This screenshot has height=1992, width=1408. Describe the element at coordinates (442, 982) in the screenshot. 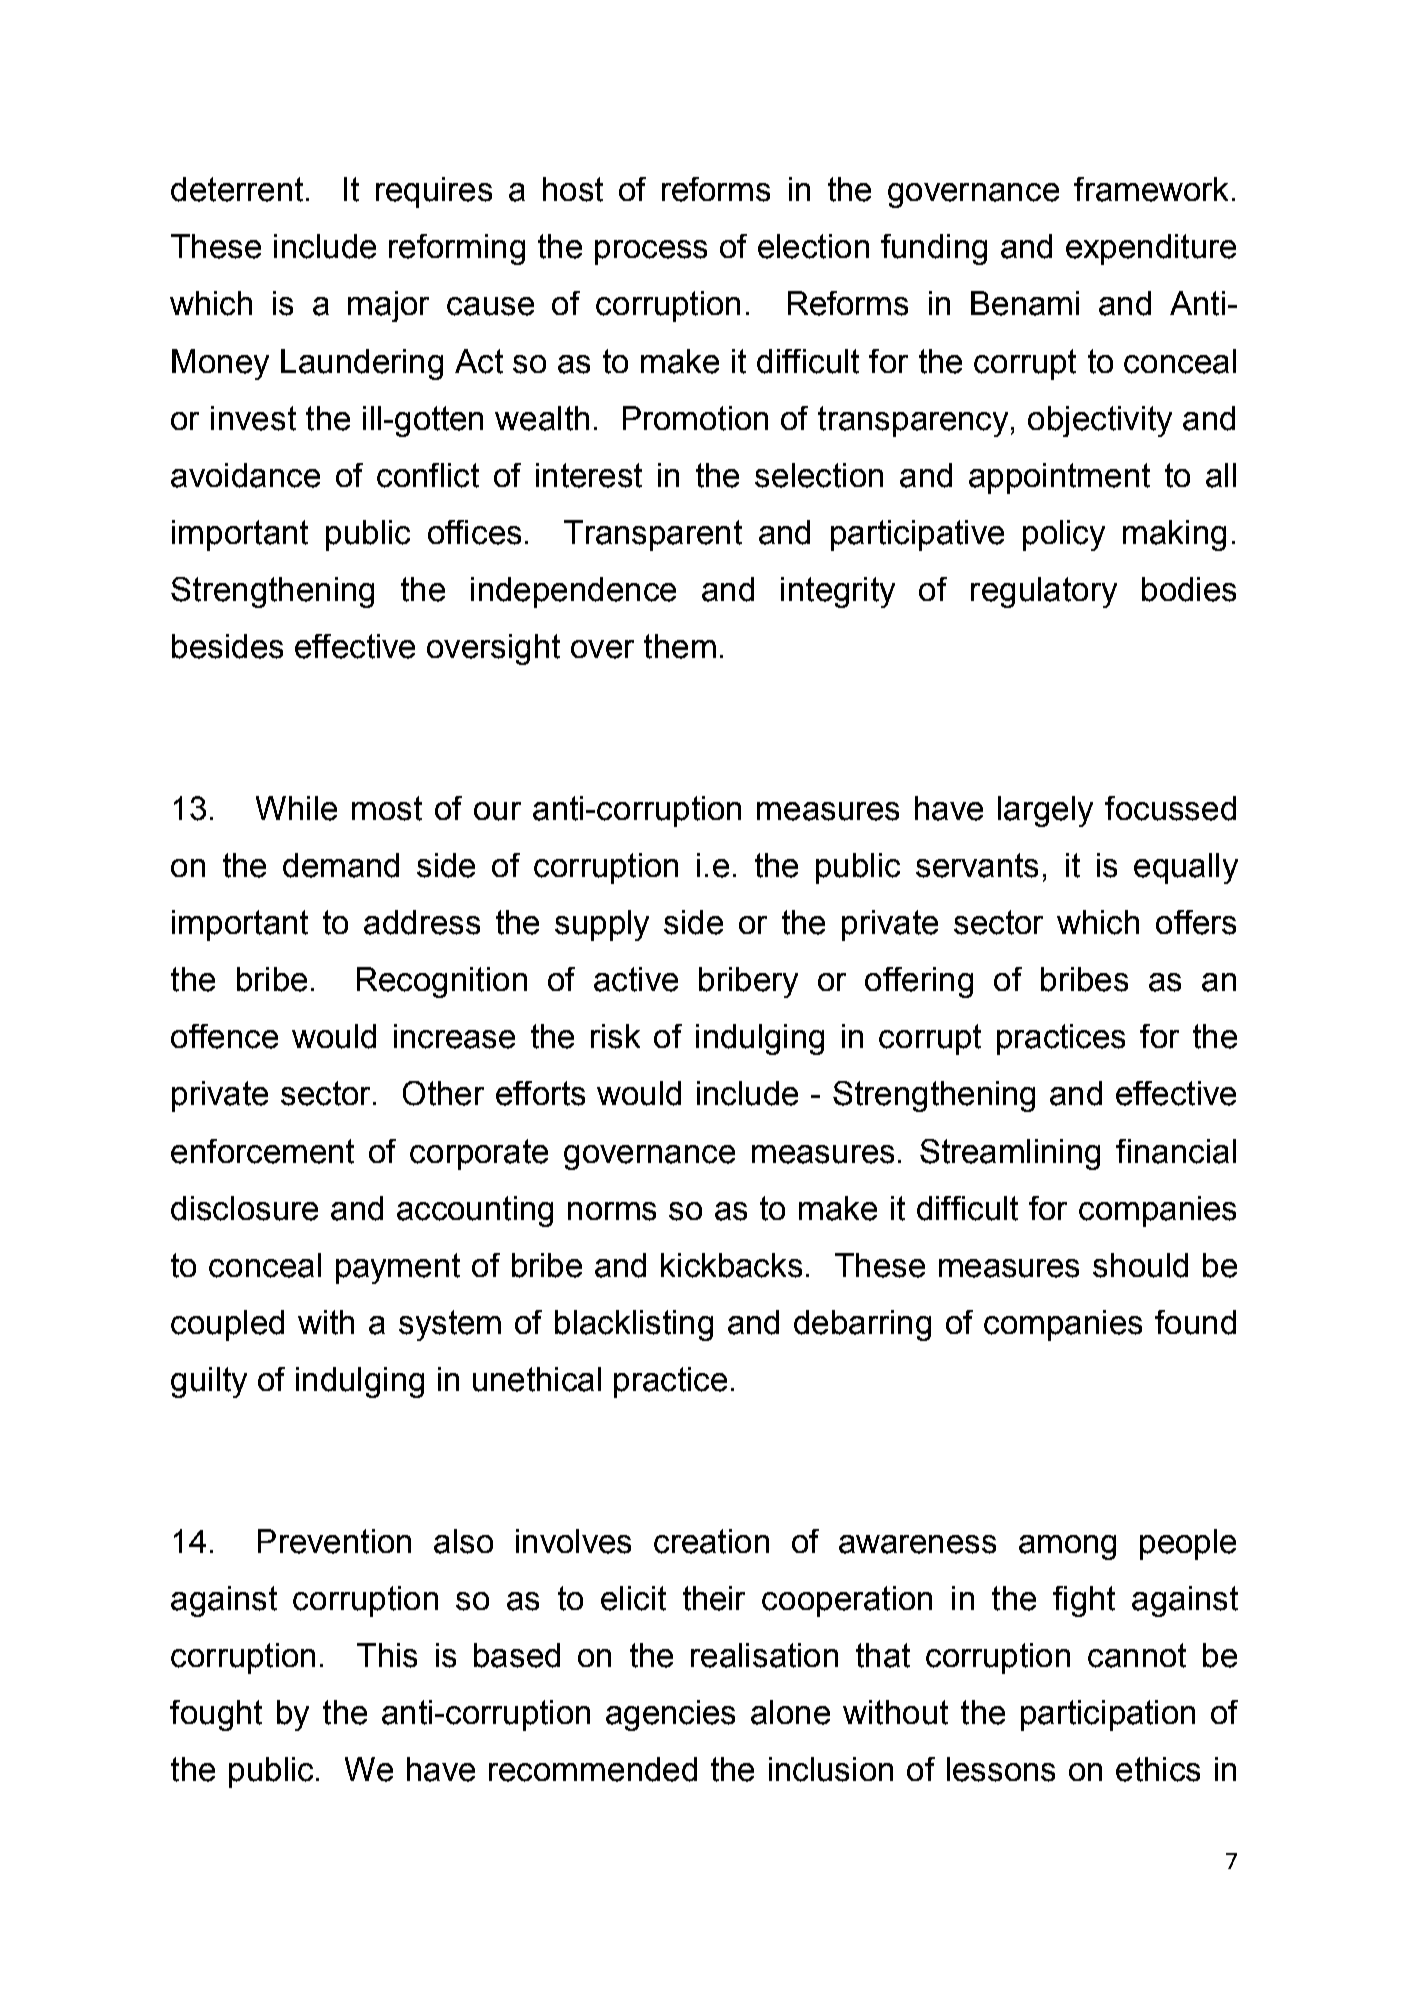

I see `Recognition` at that location.
